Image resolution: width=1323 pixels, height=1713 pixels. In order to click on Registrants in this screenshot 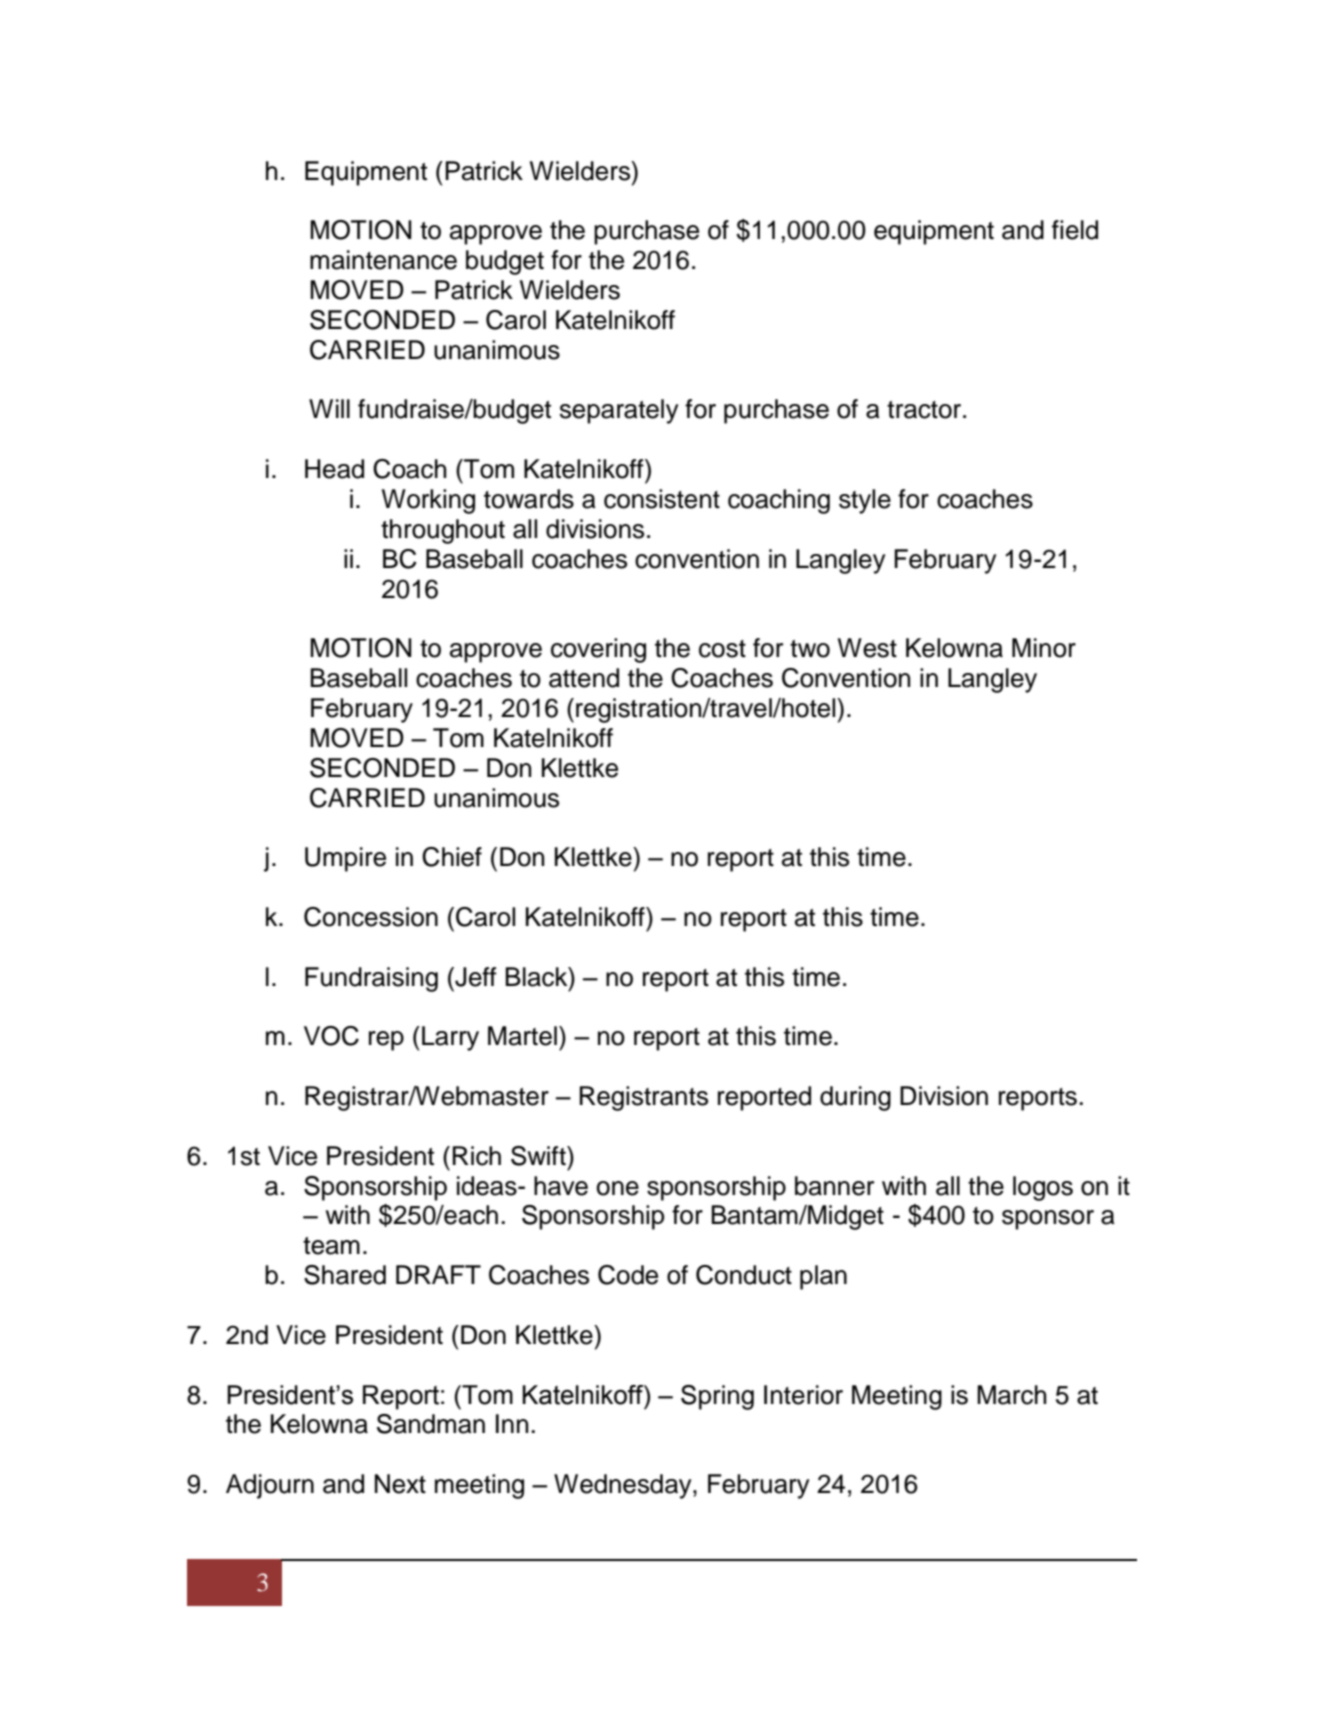, I will do `click(644, 1098)`.
